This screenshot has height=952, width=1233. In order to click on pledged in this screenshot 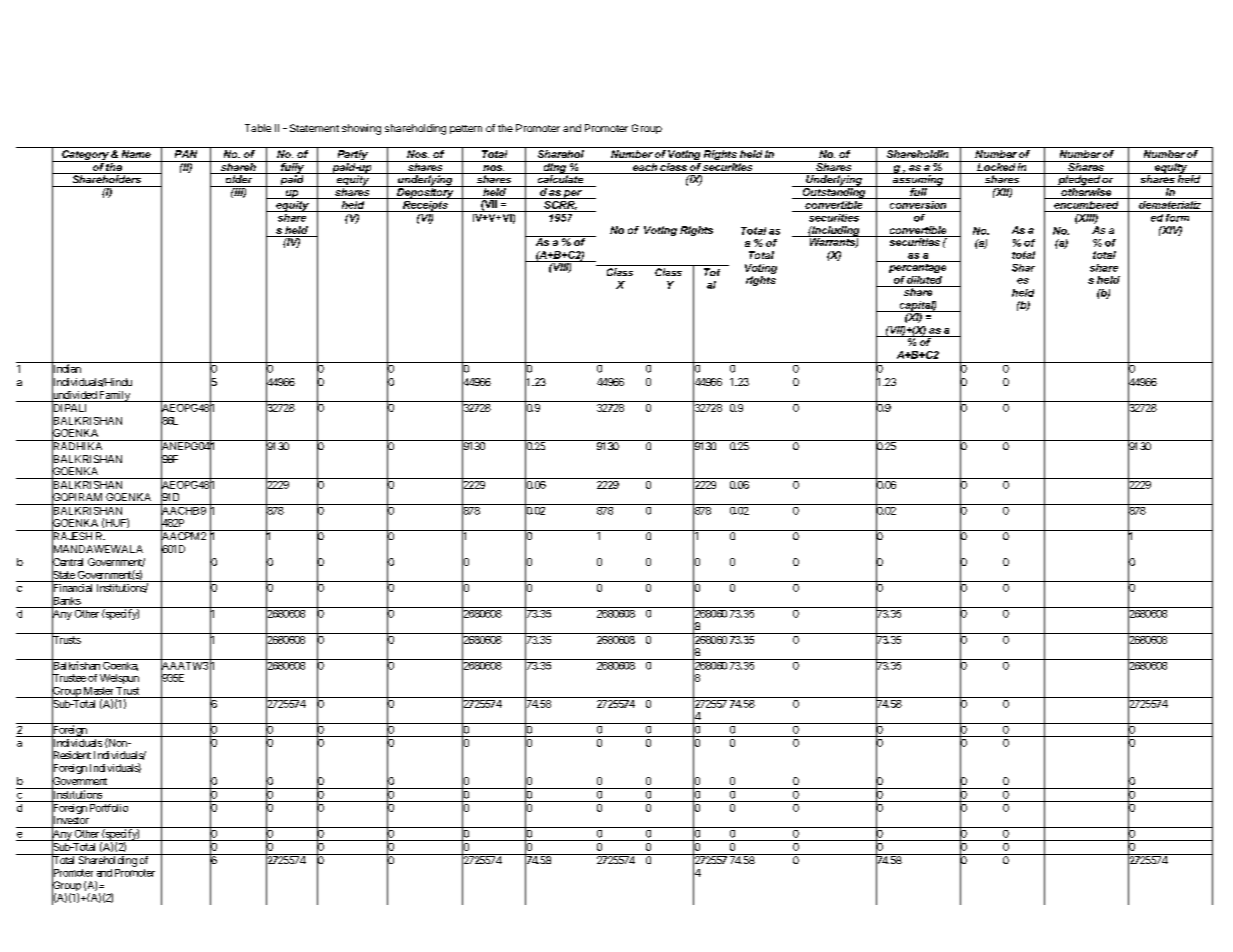, I will do `click(1079, 180)`.
